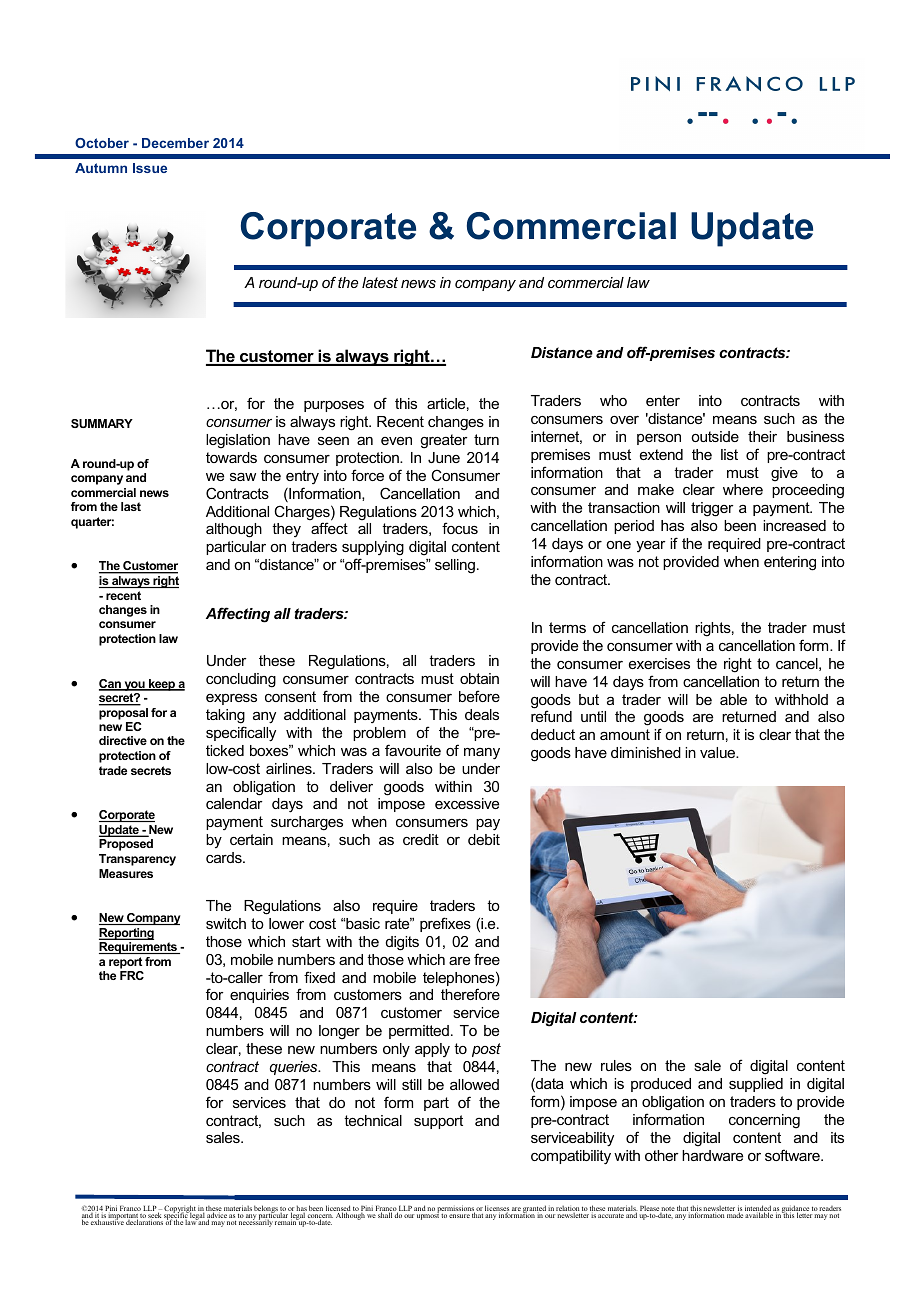  Describe the element at coordinates (131, 506) in the screenshot. I see `last` at that location.
